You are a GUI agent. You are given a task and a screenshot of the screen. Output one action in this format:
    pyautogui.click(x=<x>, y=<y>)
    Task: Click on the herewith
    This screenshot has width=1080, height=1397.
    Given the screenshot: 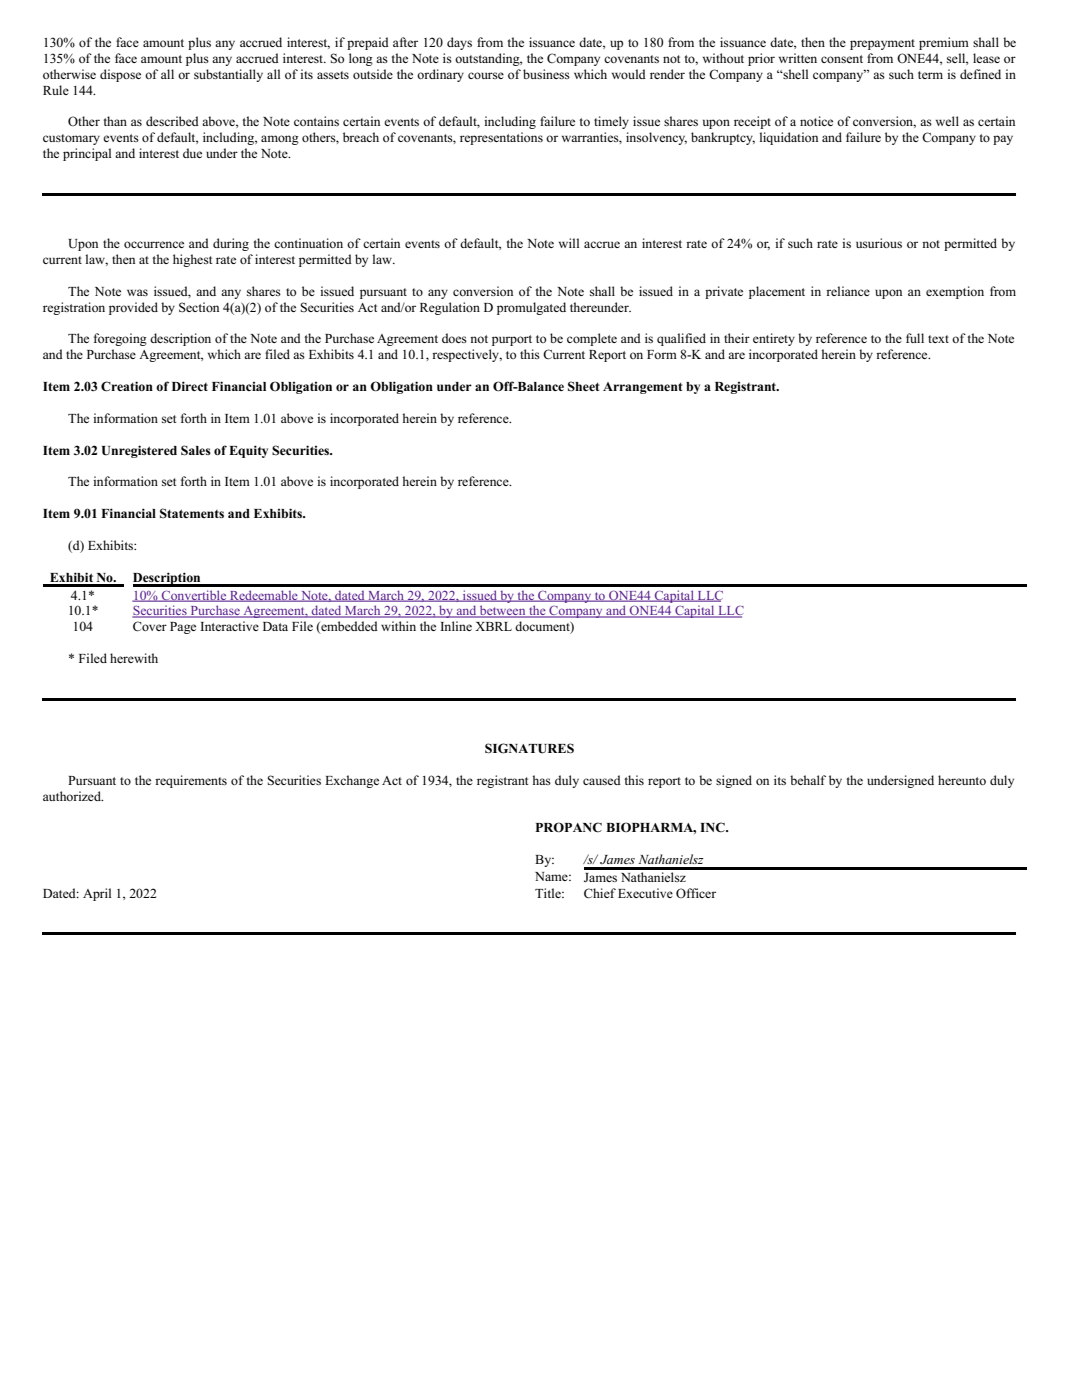 What is the action you would take?
    pyautogui.click(x=134, y=658)
